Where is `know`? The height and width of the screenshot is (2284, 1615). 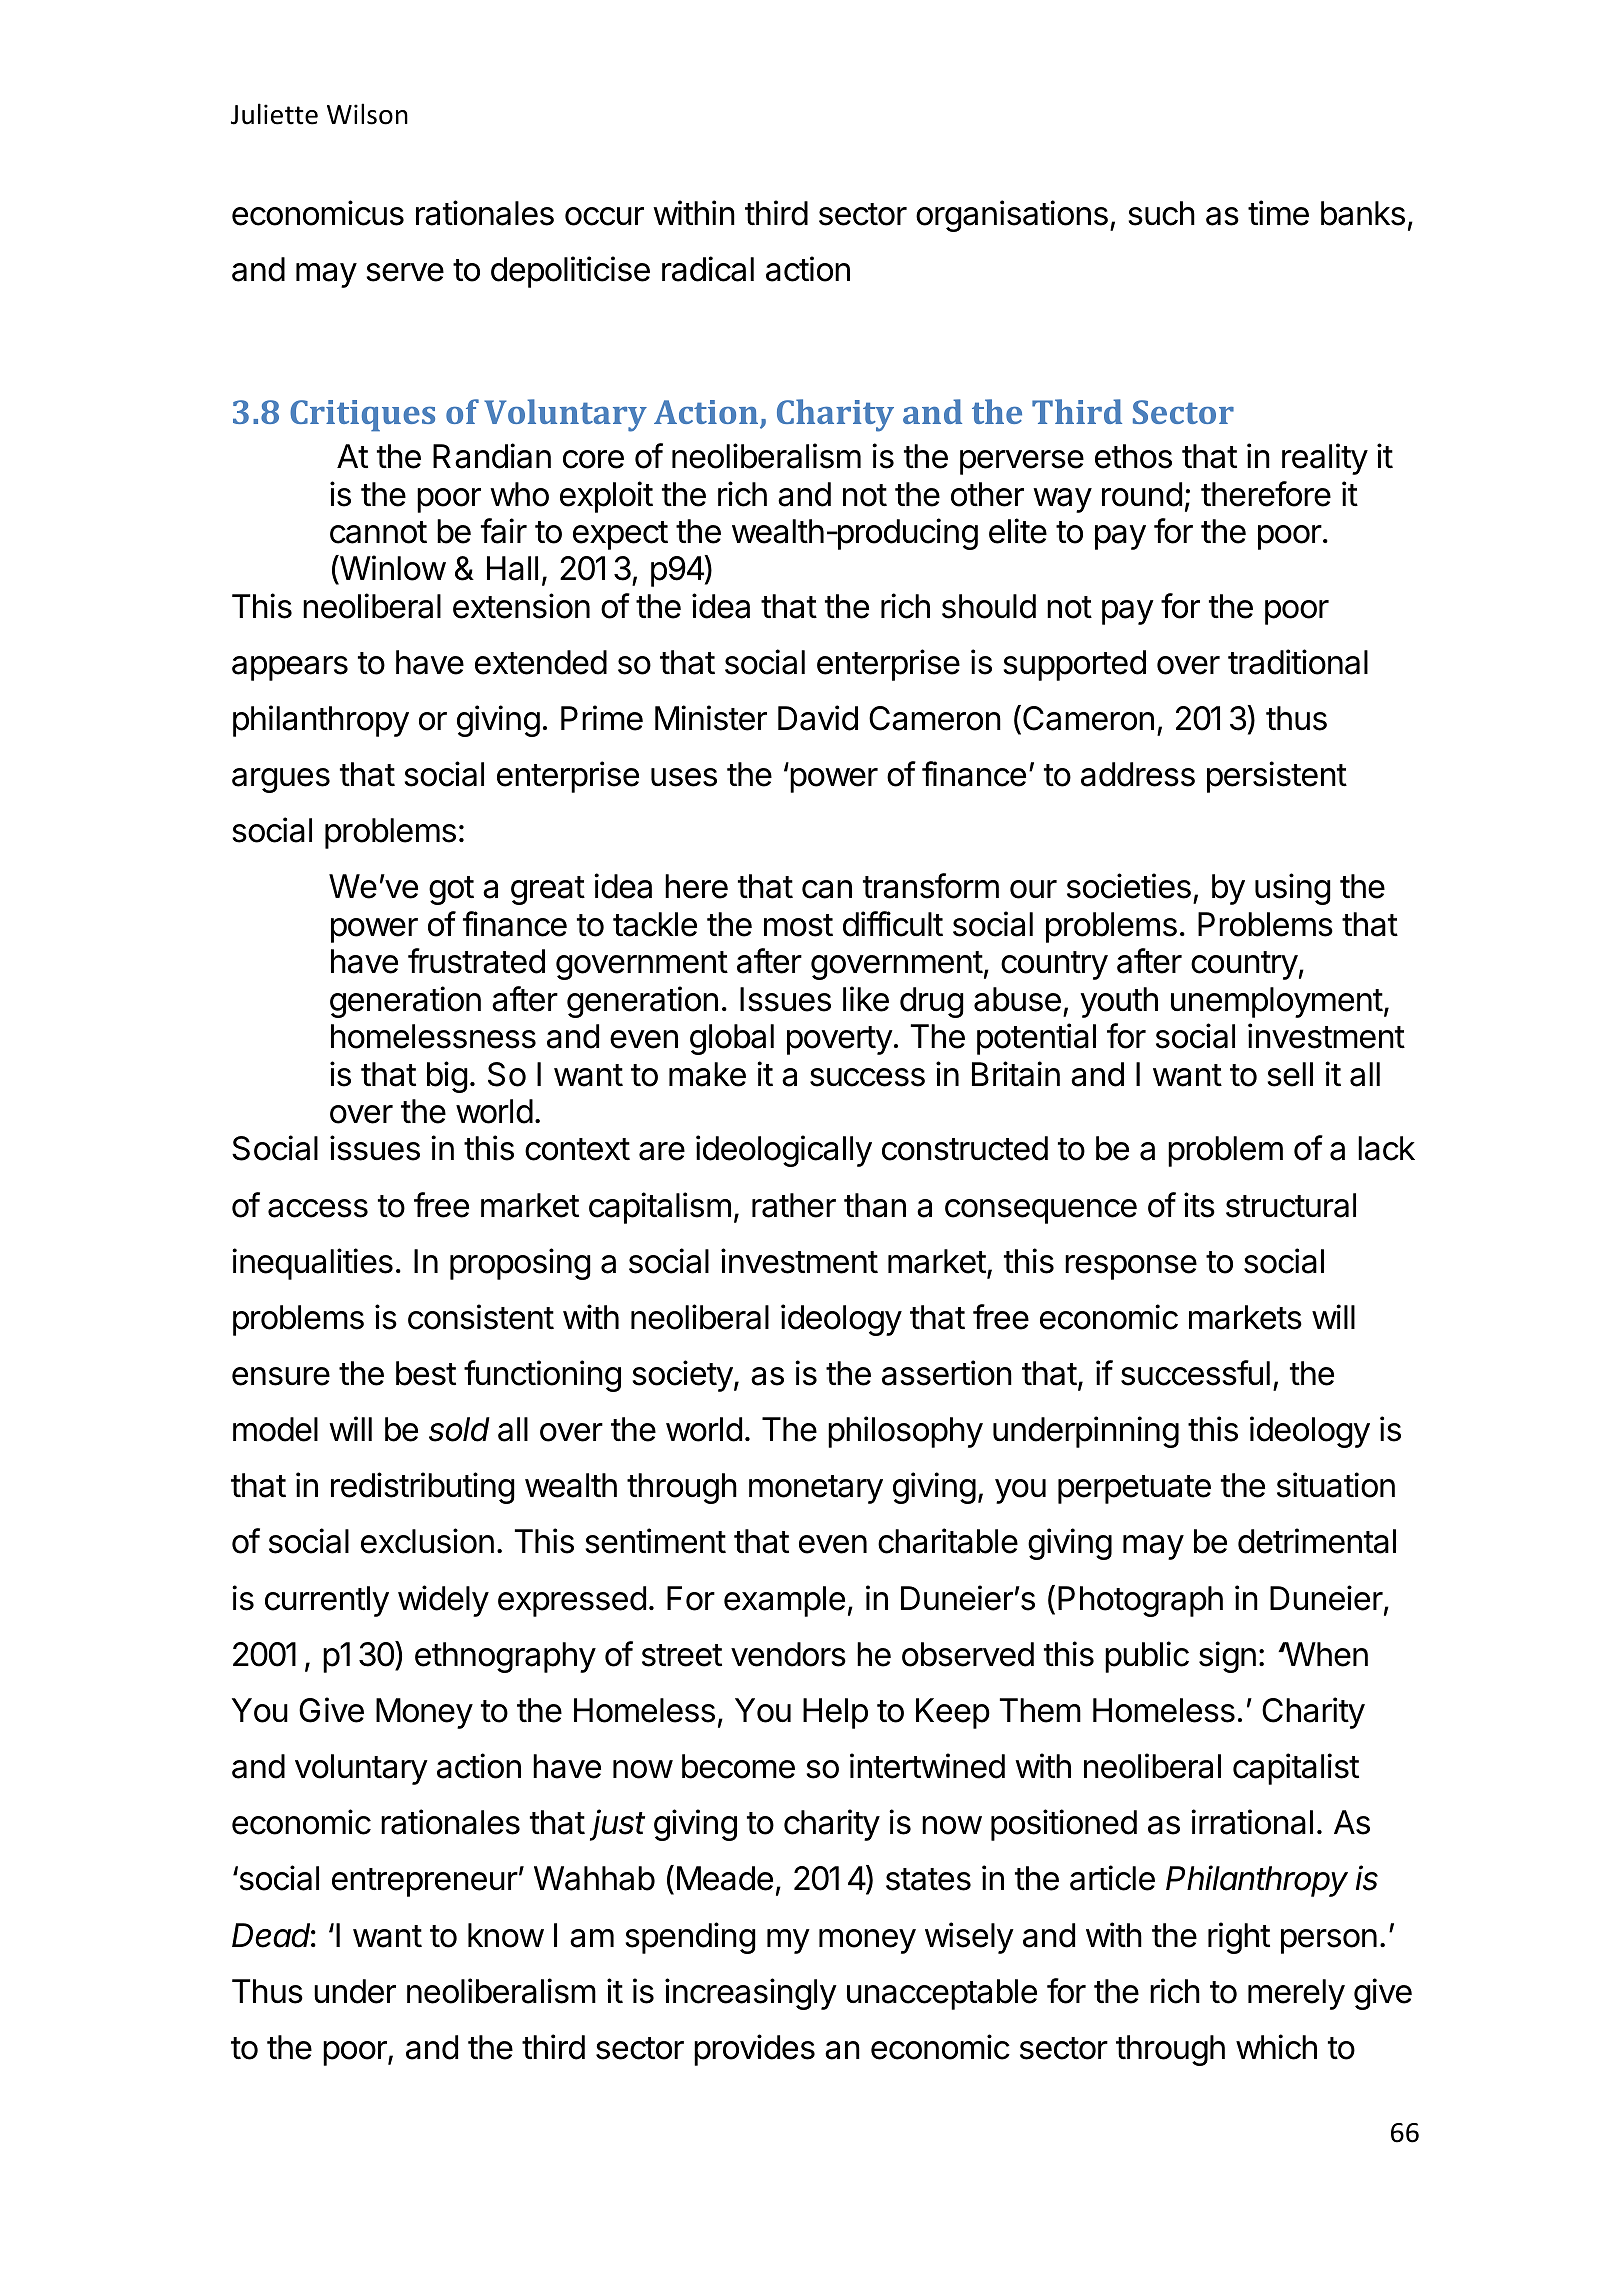
know is located at coordinates (506, 1935).
